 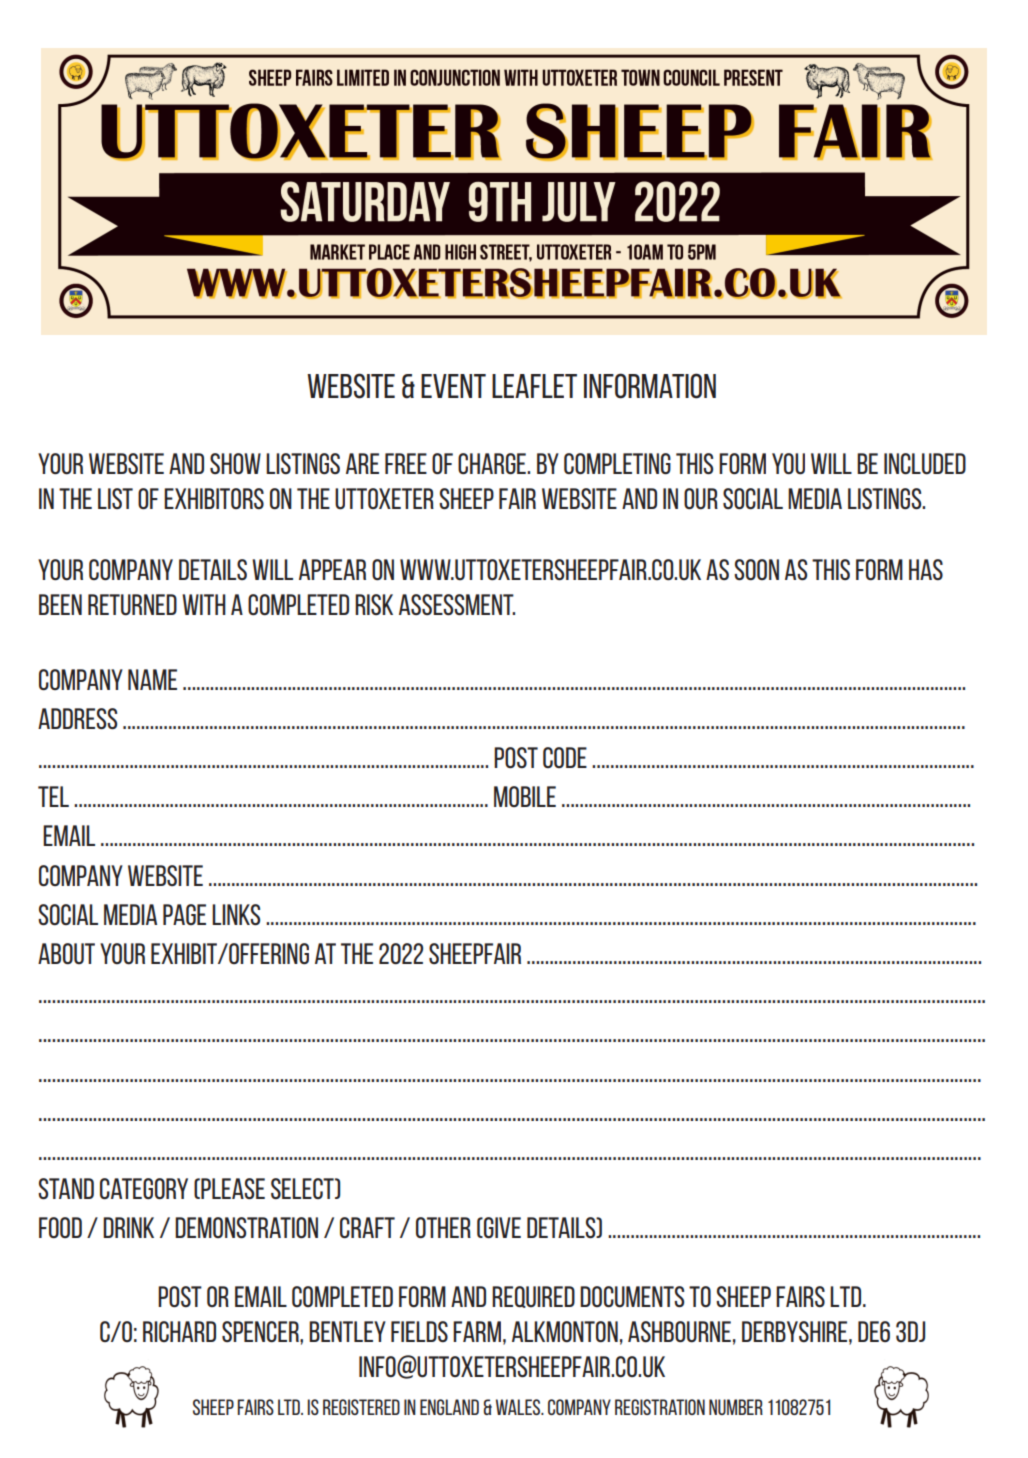 I want to click on show, so click(x=235, y=463).
